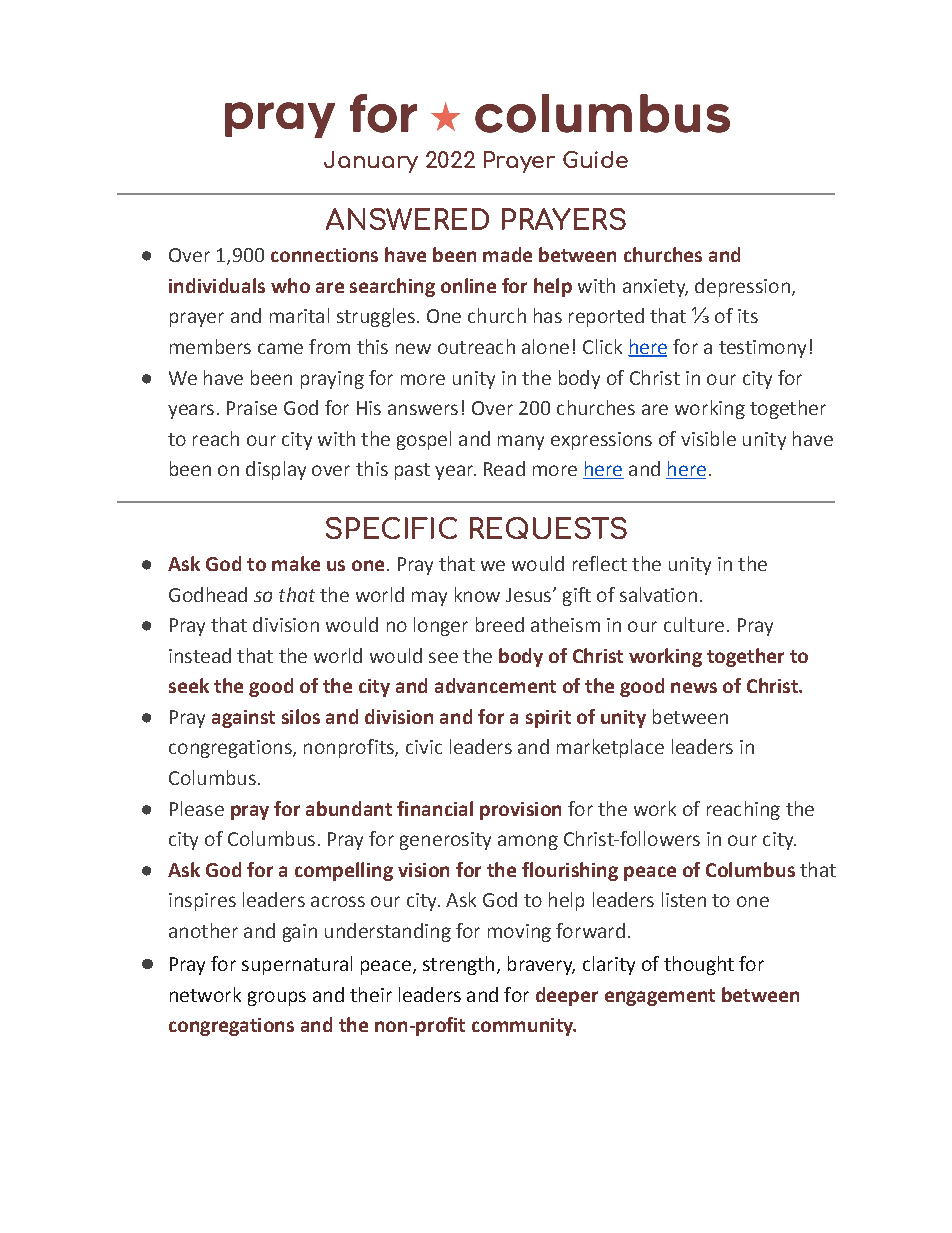 This screenshot has width=952, height=1233. I want to click on ANSWERED, so click(407, 219).
